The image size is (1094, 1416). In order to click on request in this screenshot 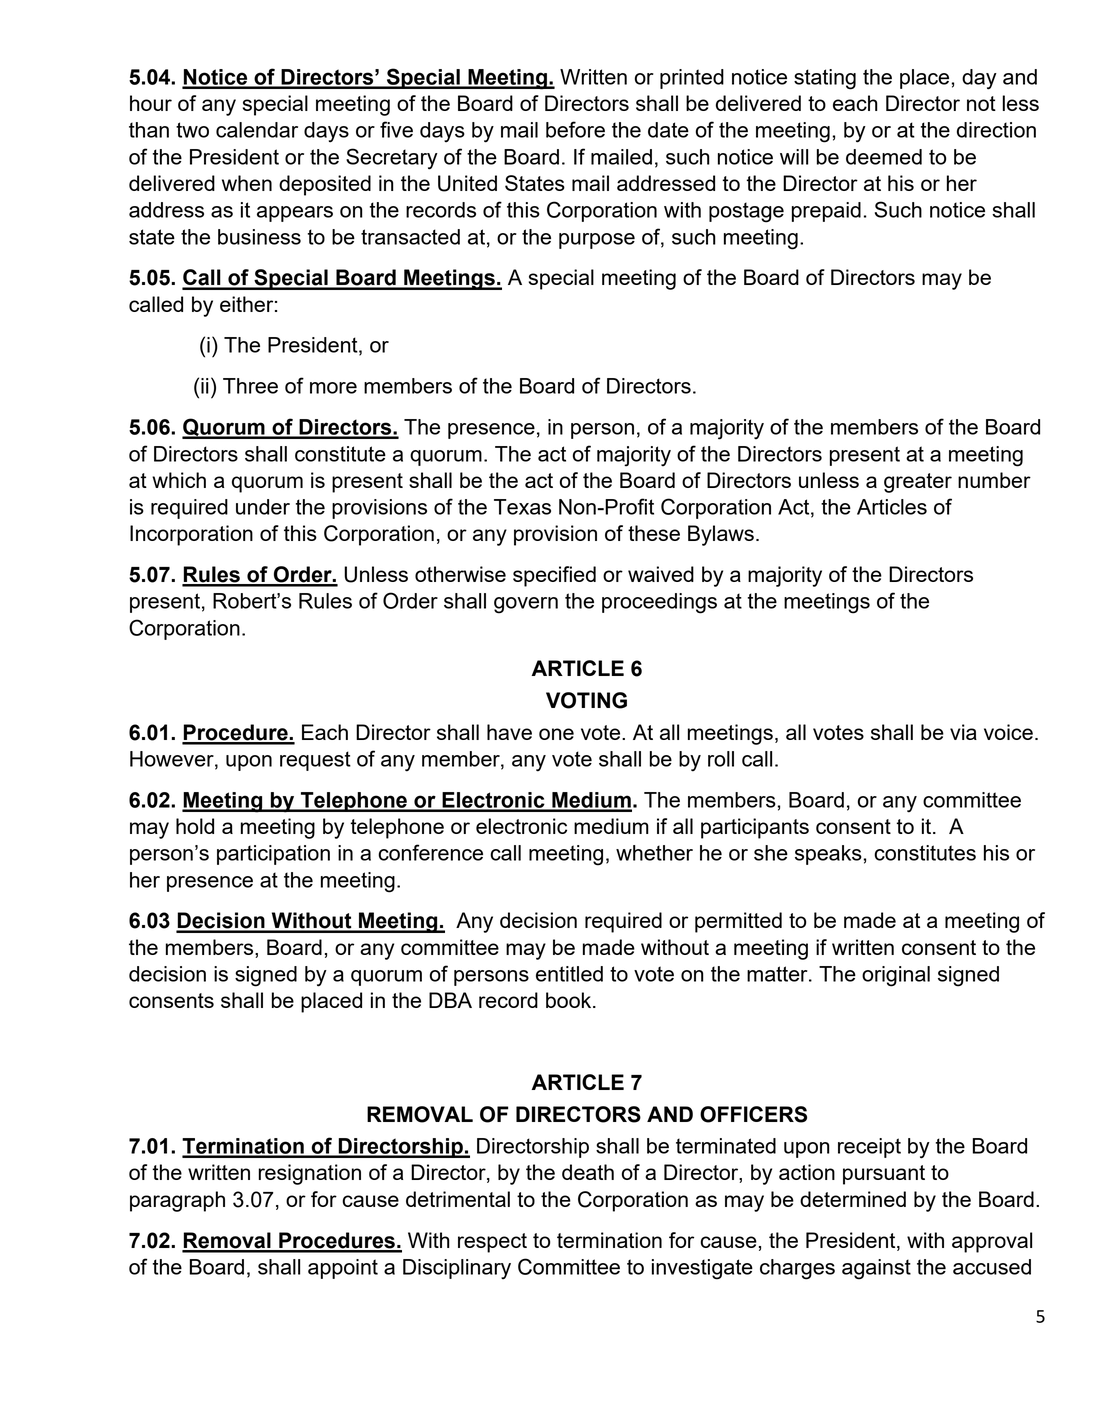, I will do `click(315, 761)`.
